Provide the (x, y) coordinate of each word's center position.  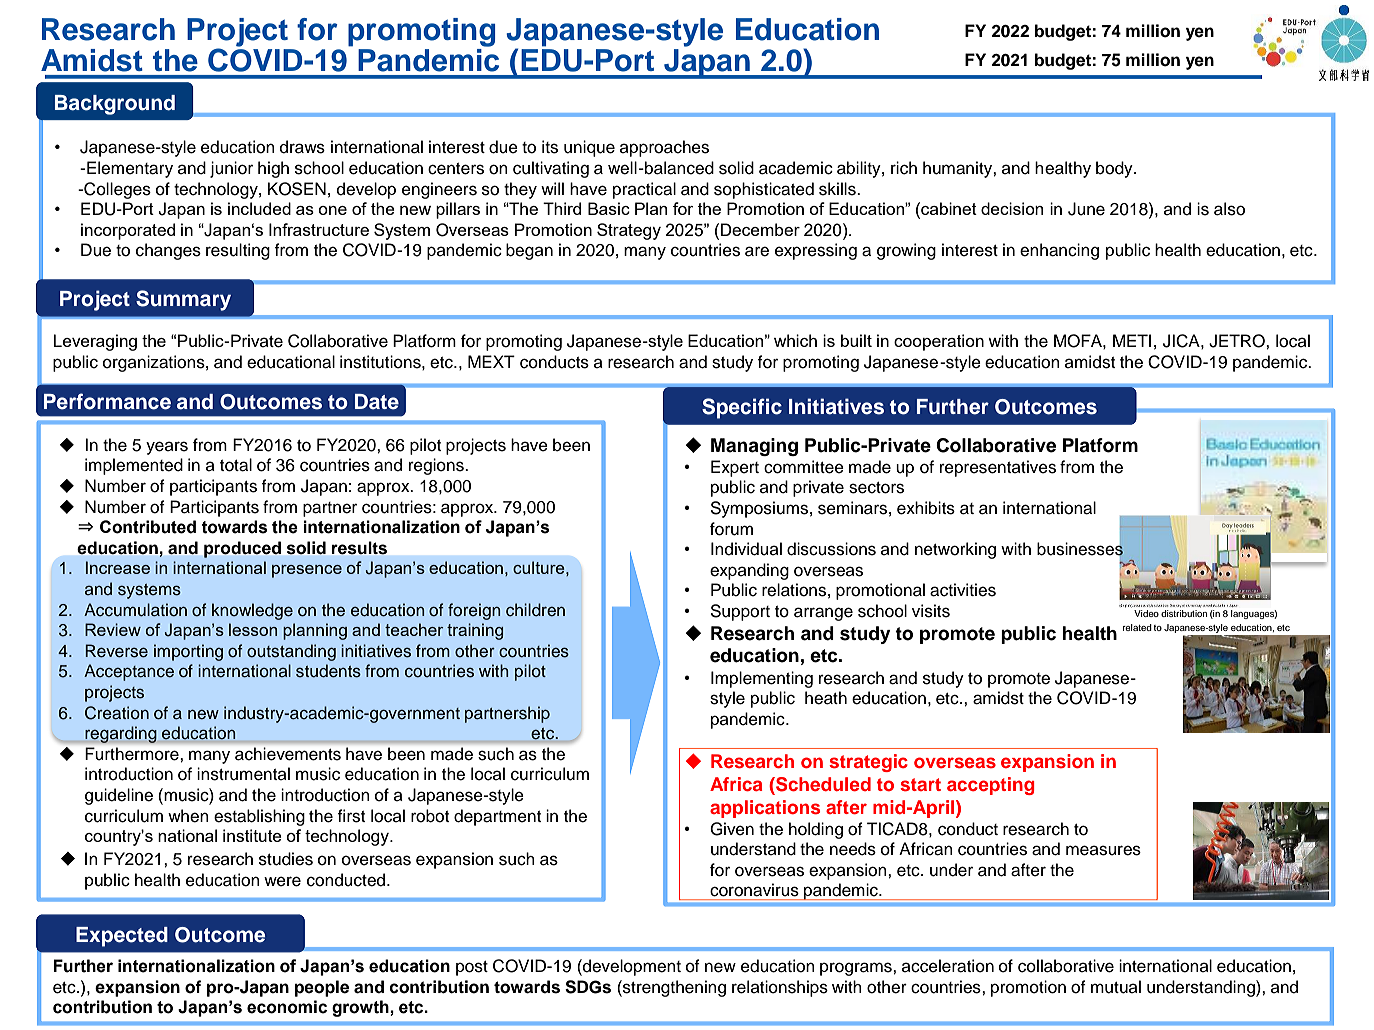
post (472, 968)
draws (302, 147)
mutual (1116, 987)
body (1115, 169)
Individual (746, 549)
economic (287, 1007)
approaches (664, 148)
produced (242, 549)
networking (955, 550)
